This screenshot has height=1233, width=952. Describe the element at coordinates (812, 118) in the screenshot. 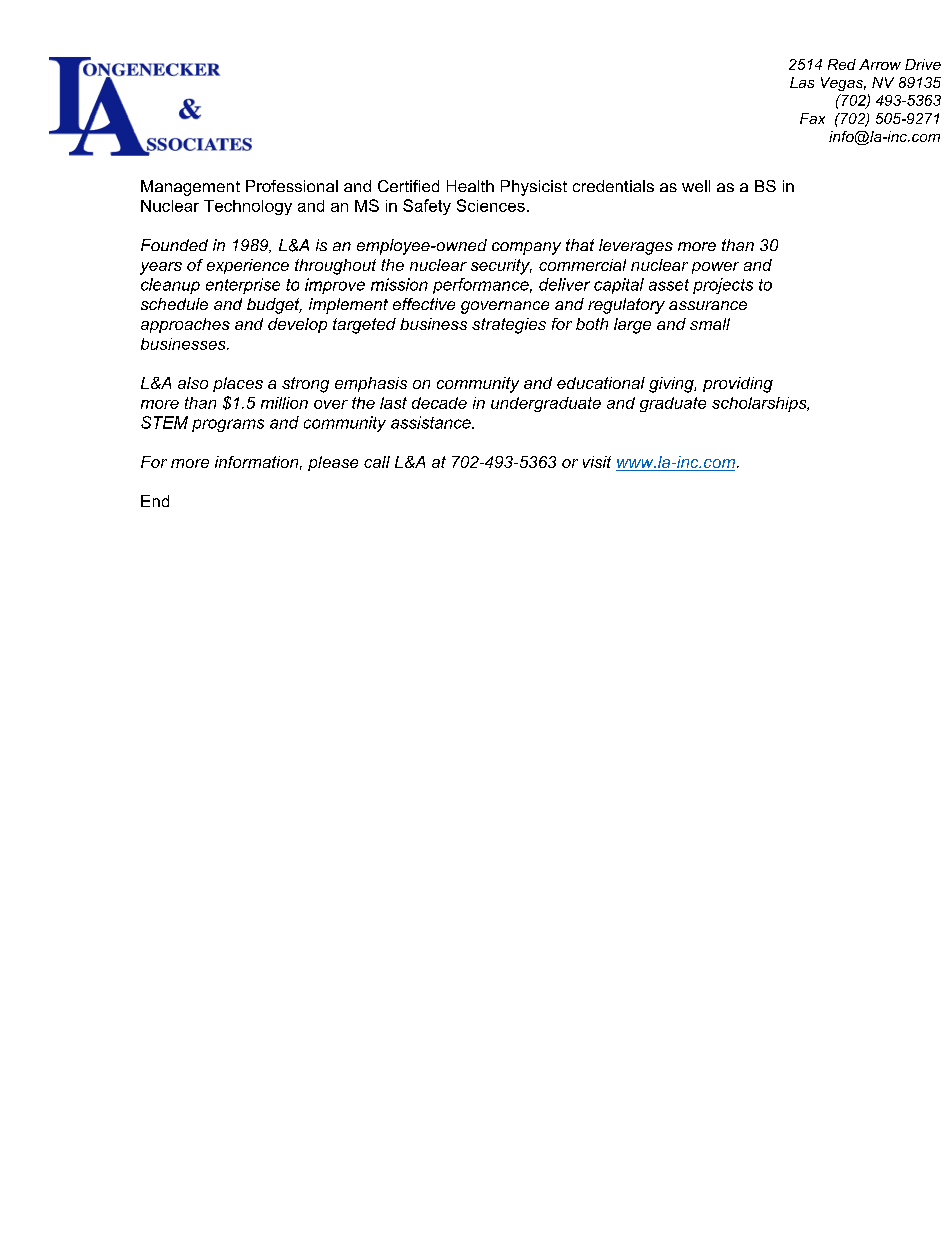

I see `Fax` at that location.
